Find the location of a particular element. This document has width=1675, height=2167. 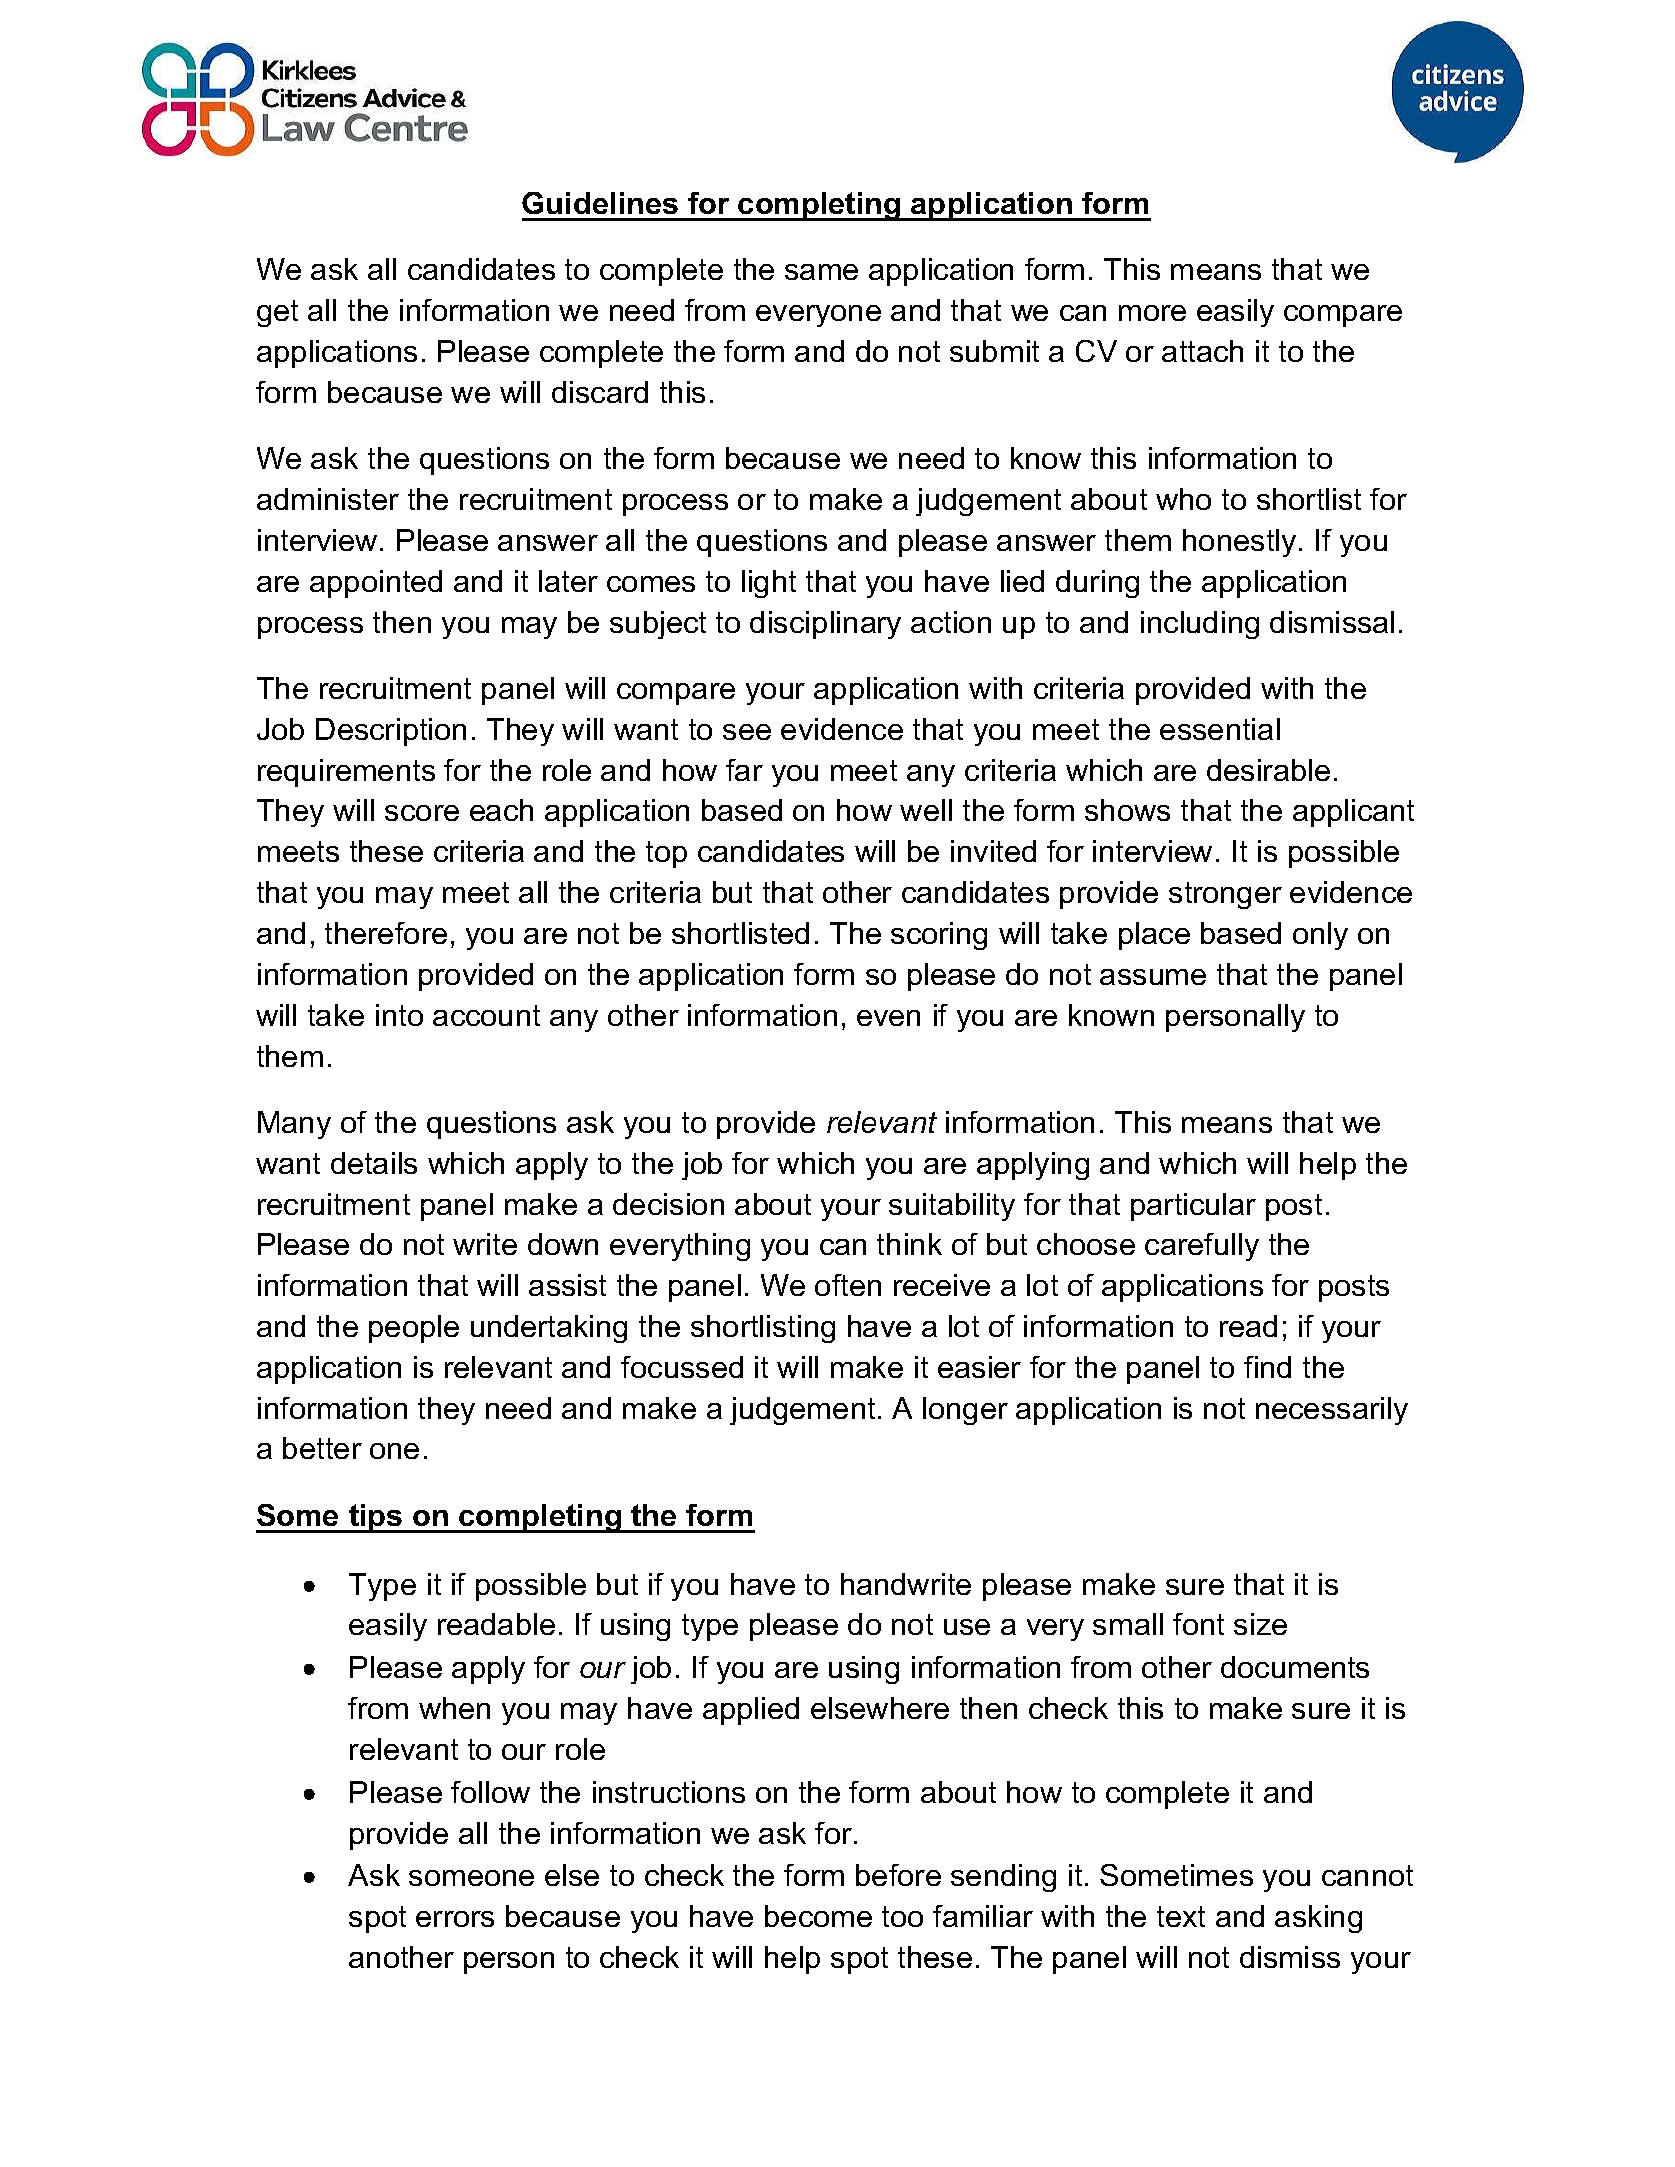

desirable is located at coordinates (1268, 770).
